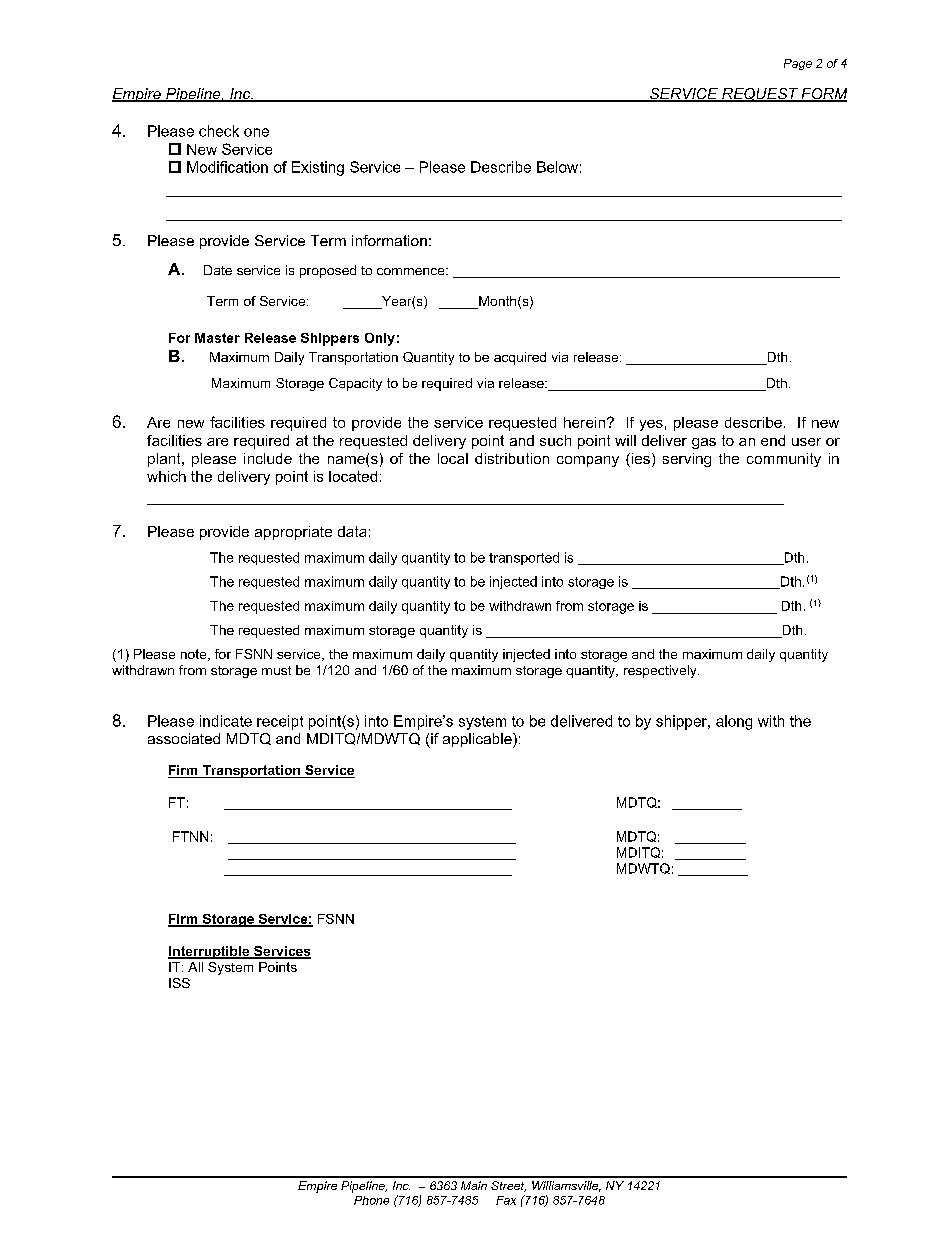 The width and height of the document is (952, 1233). I want to click on respectively, so click(661, 671).
